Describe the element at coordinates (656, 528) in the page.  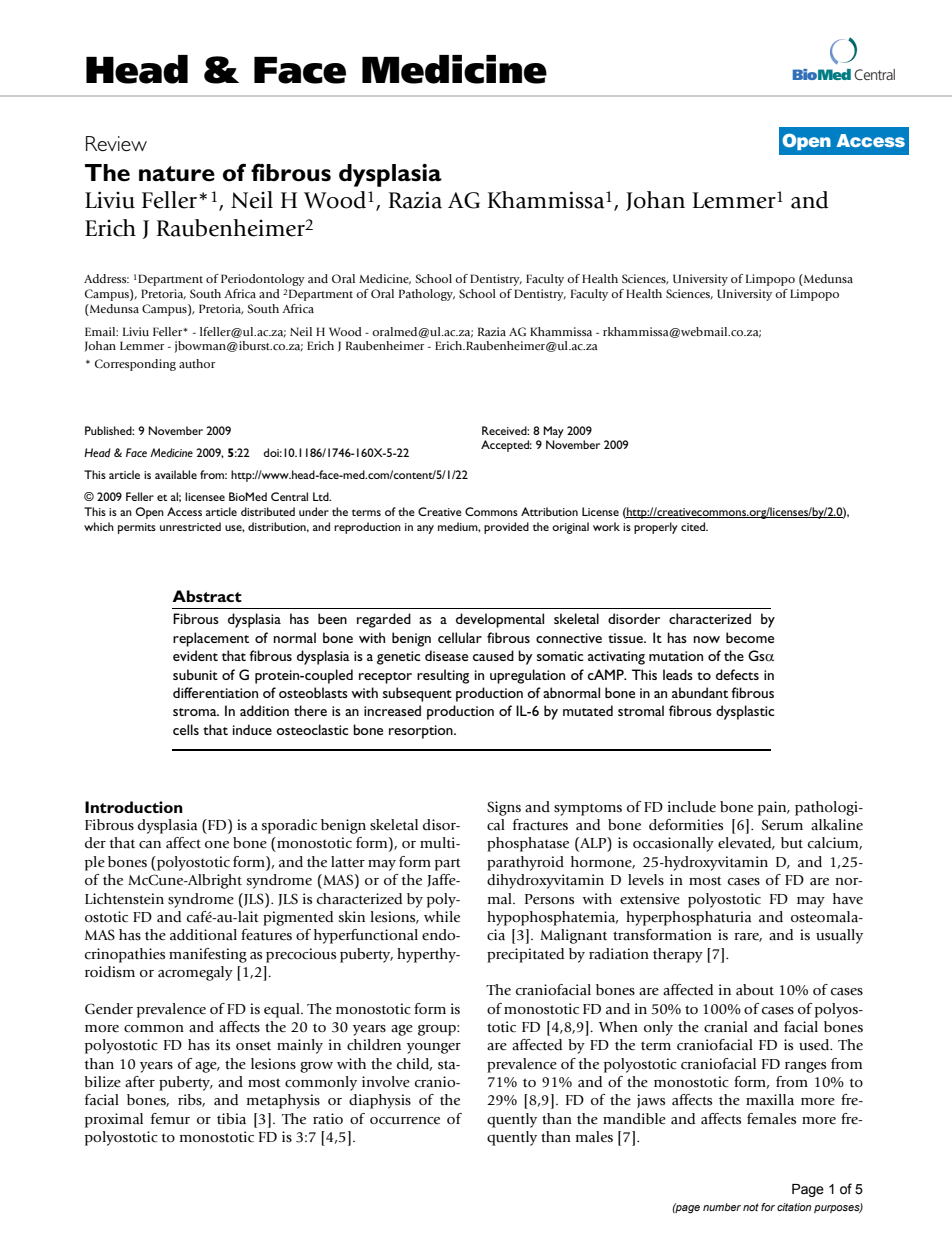
I see `properly` at that location.
